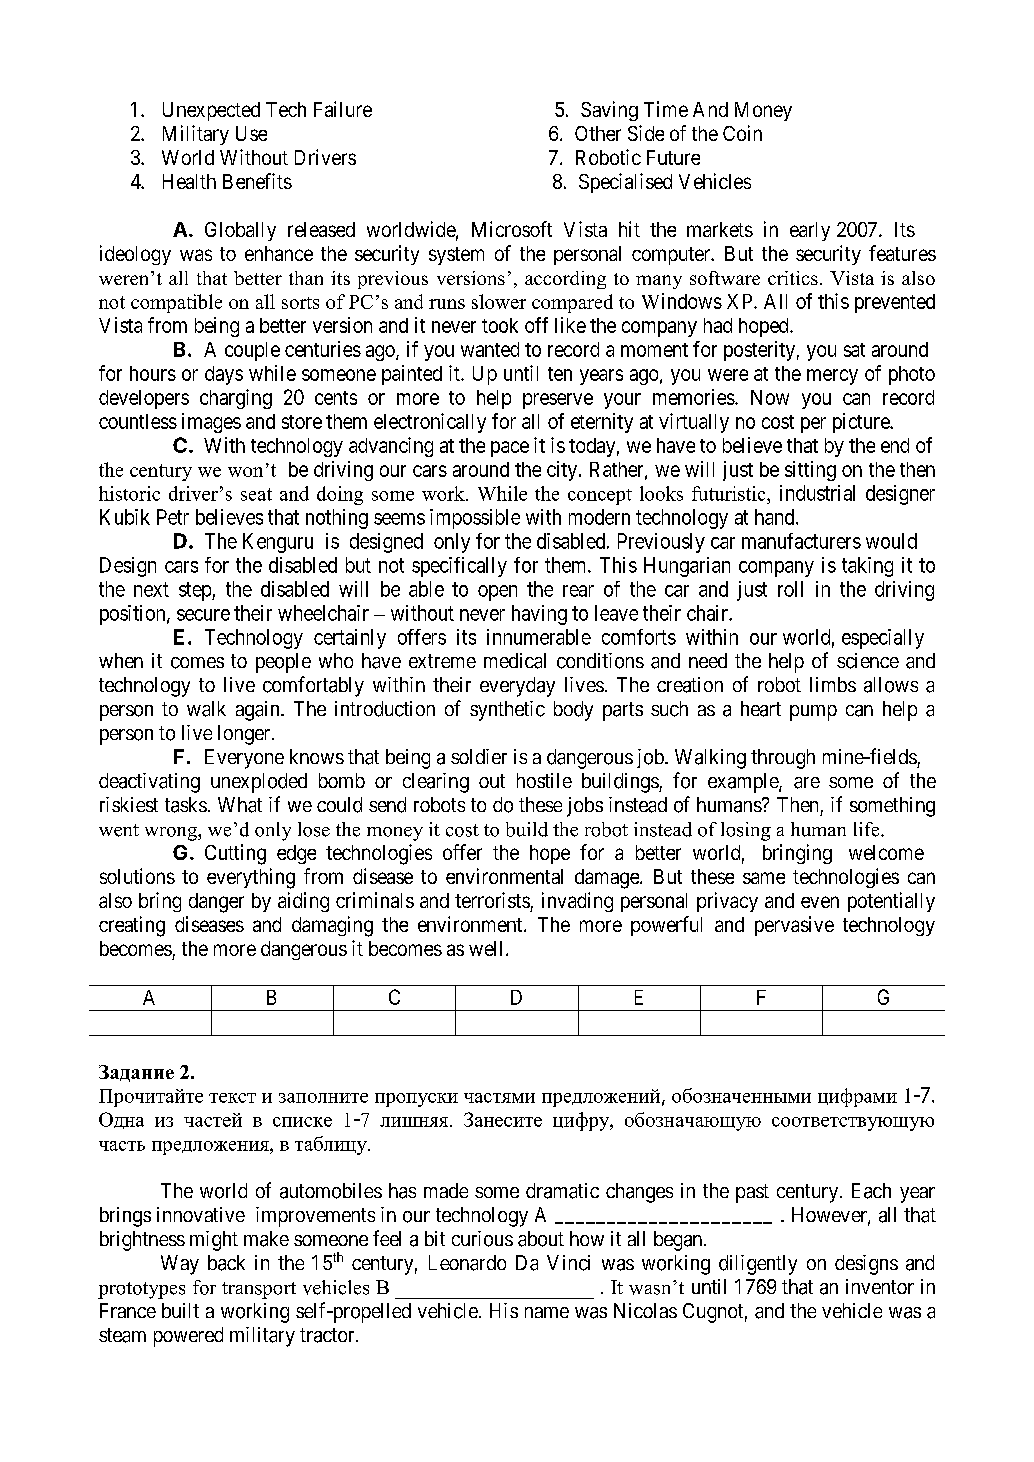 The height and width of the screenshot is (1462, 1034). I want to click on well, so click(488, 948).
